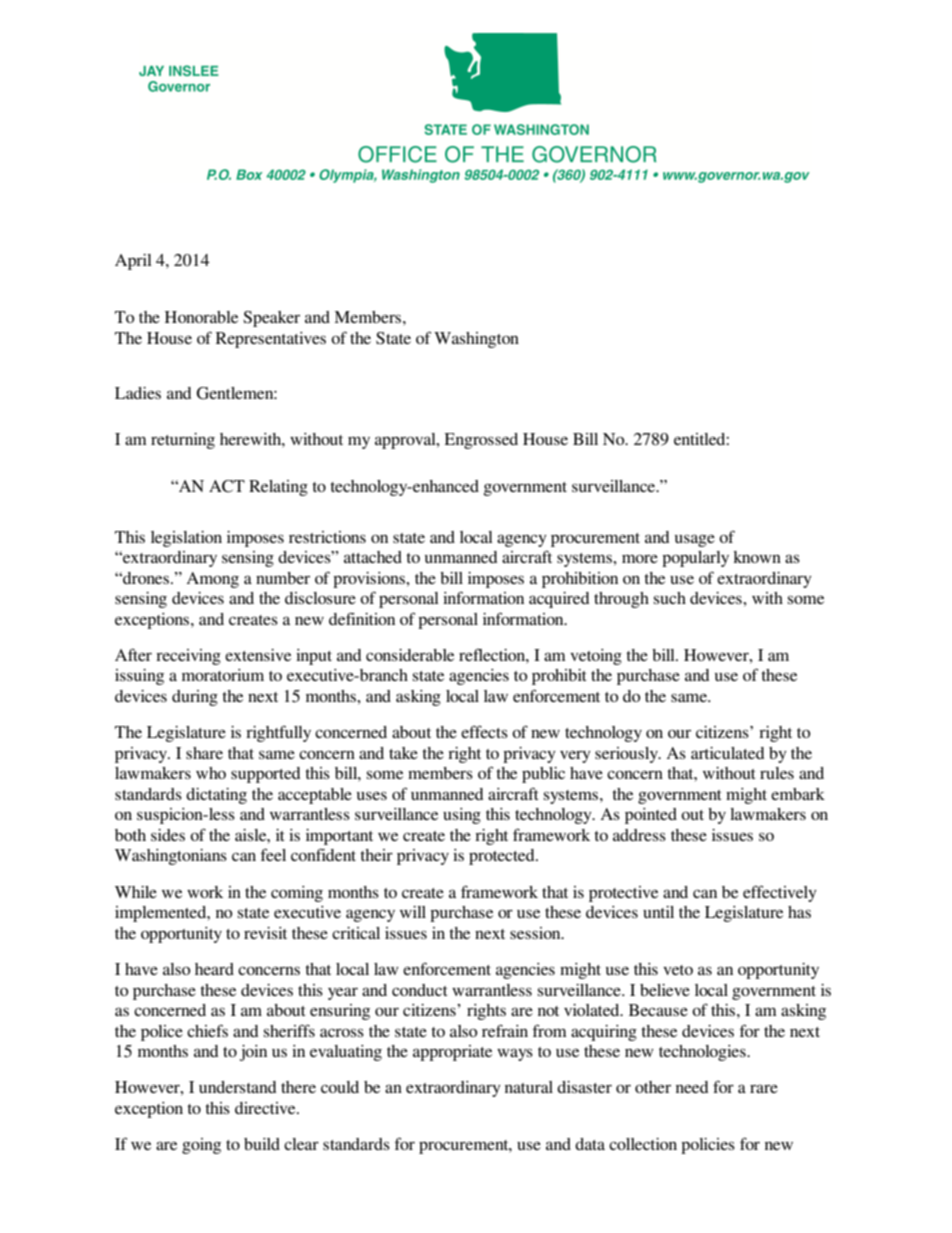  I want to click on effects, so click(484, 731).
